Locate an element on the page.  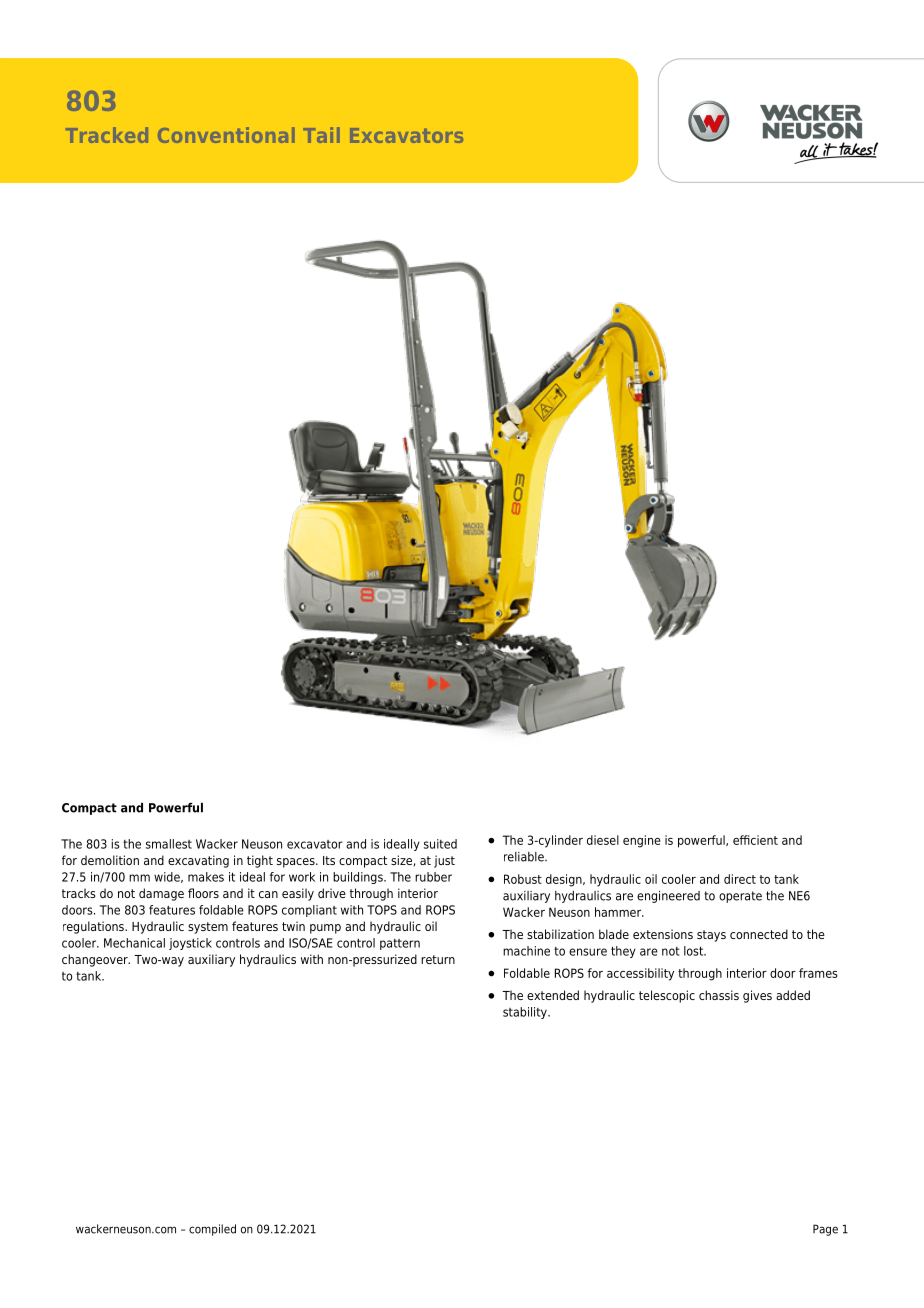
compiled is located at coordinates (212, 1230).
